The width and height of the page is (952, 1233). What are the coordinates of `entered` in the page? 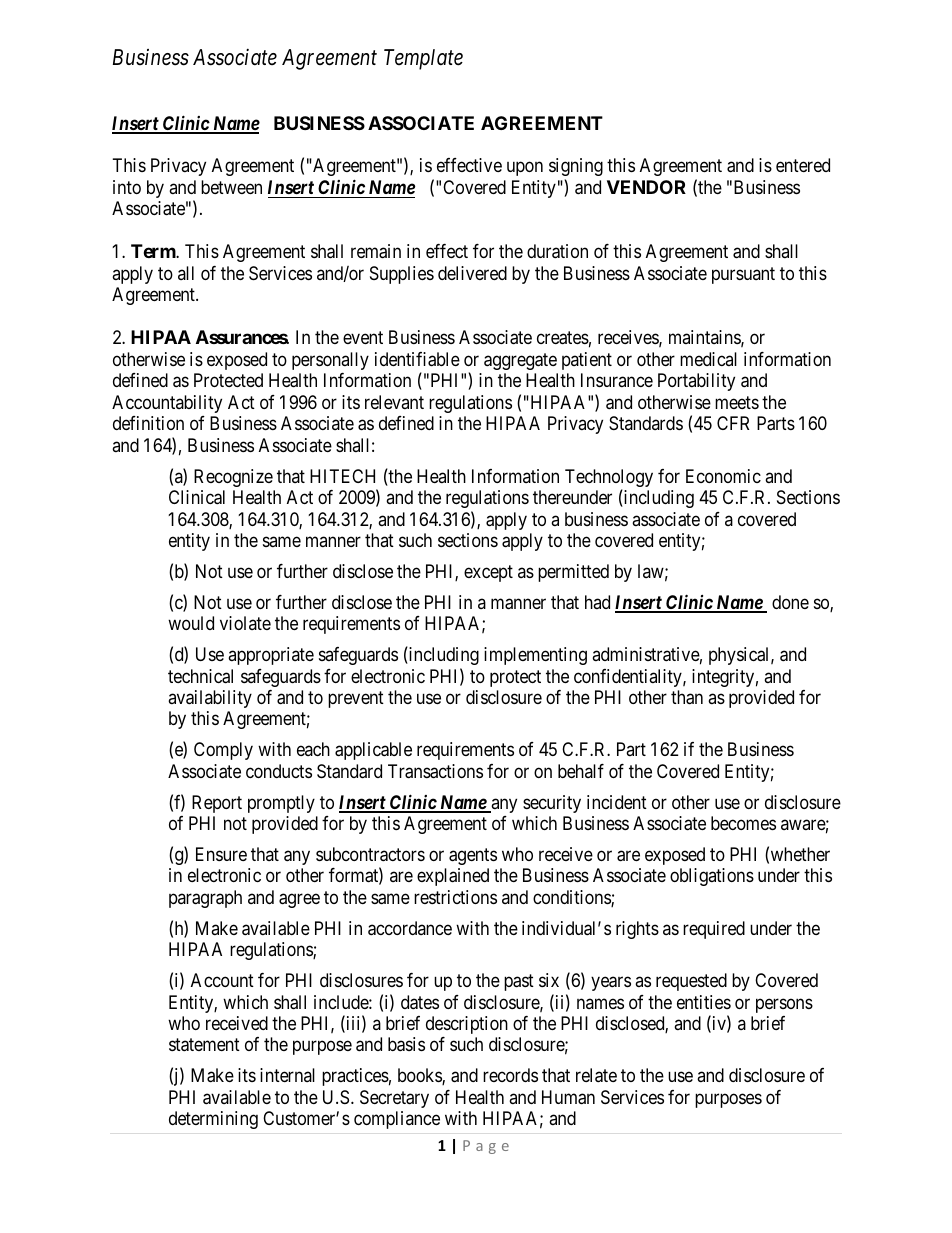 It's located at (803, 165).
